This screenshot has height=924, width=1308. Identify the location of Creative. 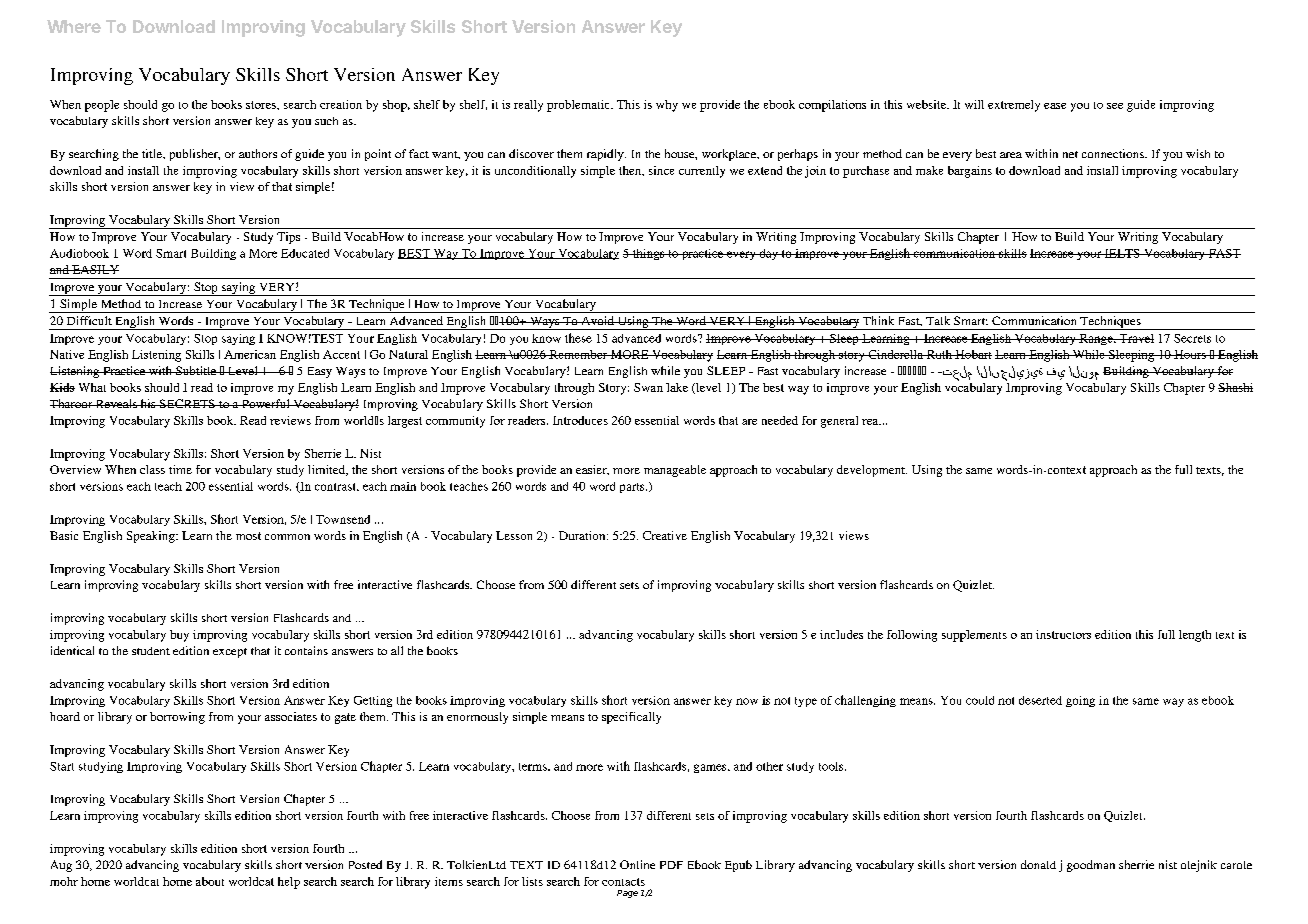
(665, 535).
